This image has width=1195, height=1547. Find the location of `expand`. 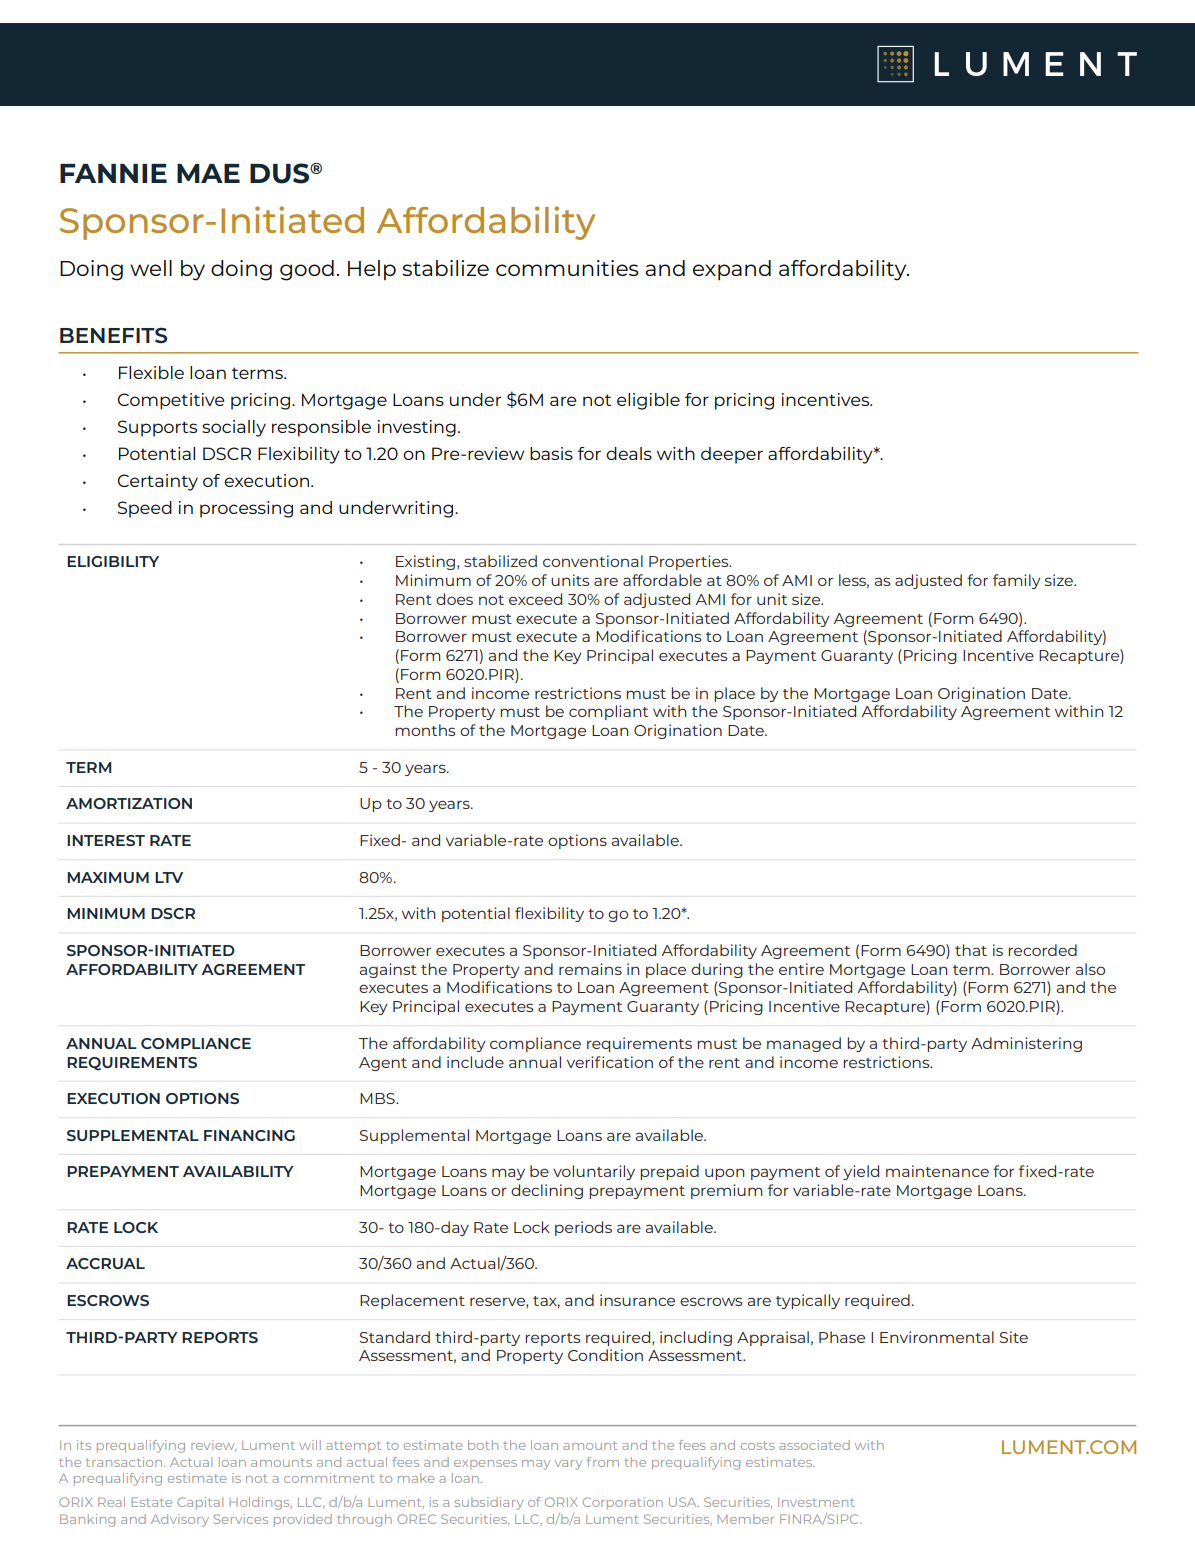

expand is located at coordinates (732, 270).
